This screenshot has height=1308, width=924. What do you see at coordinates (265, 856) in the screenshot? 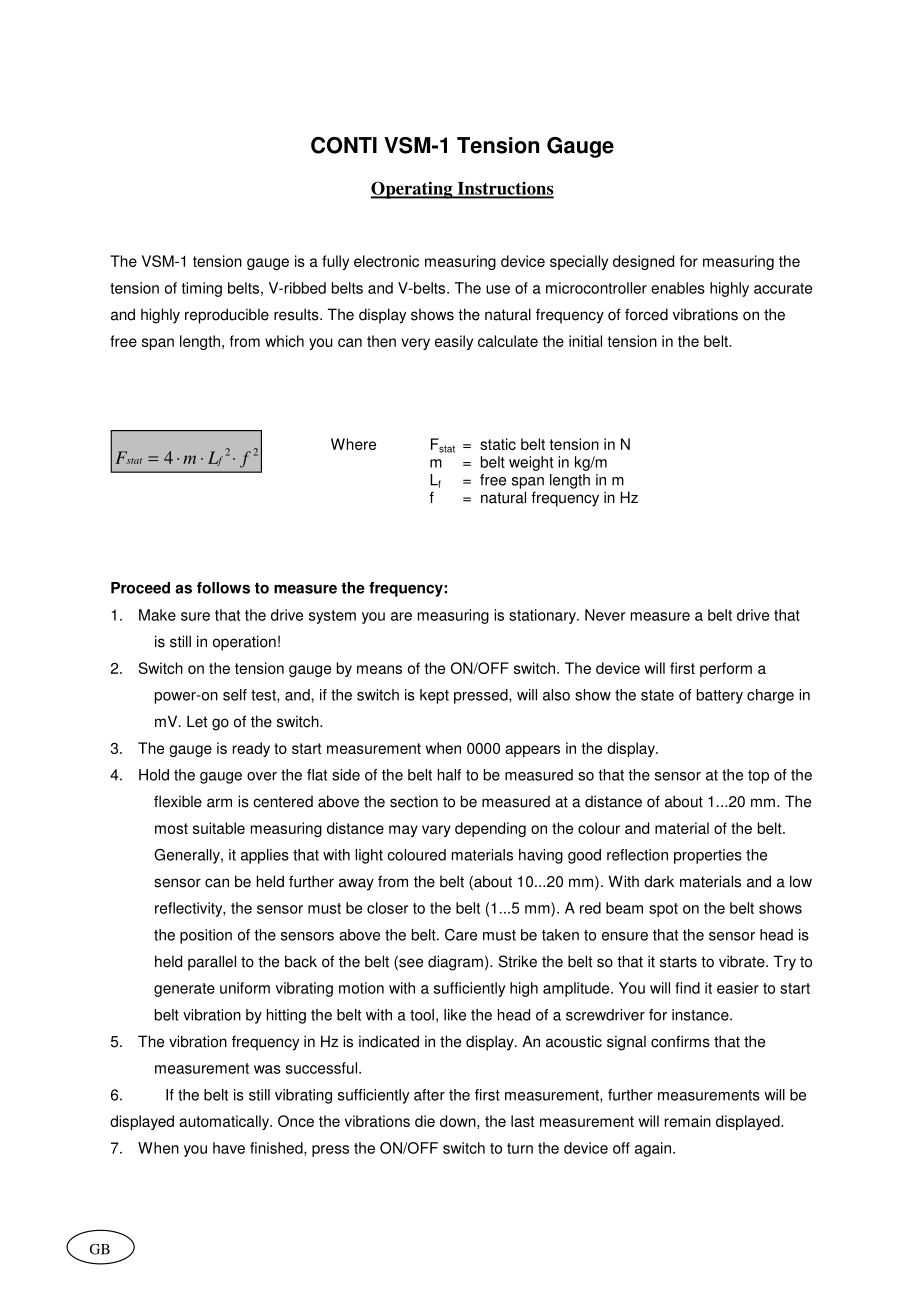
I see `applies` at bounding box center [265, 856].
